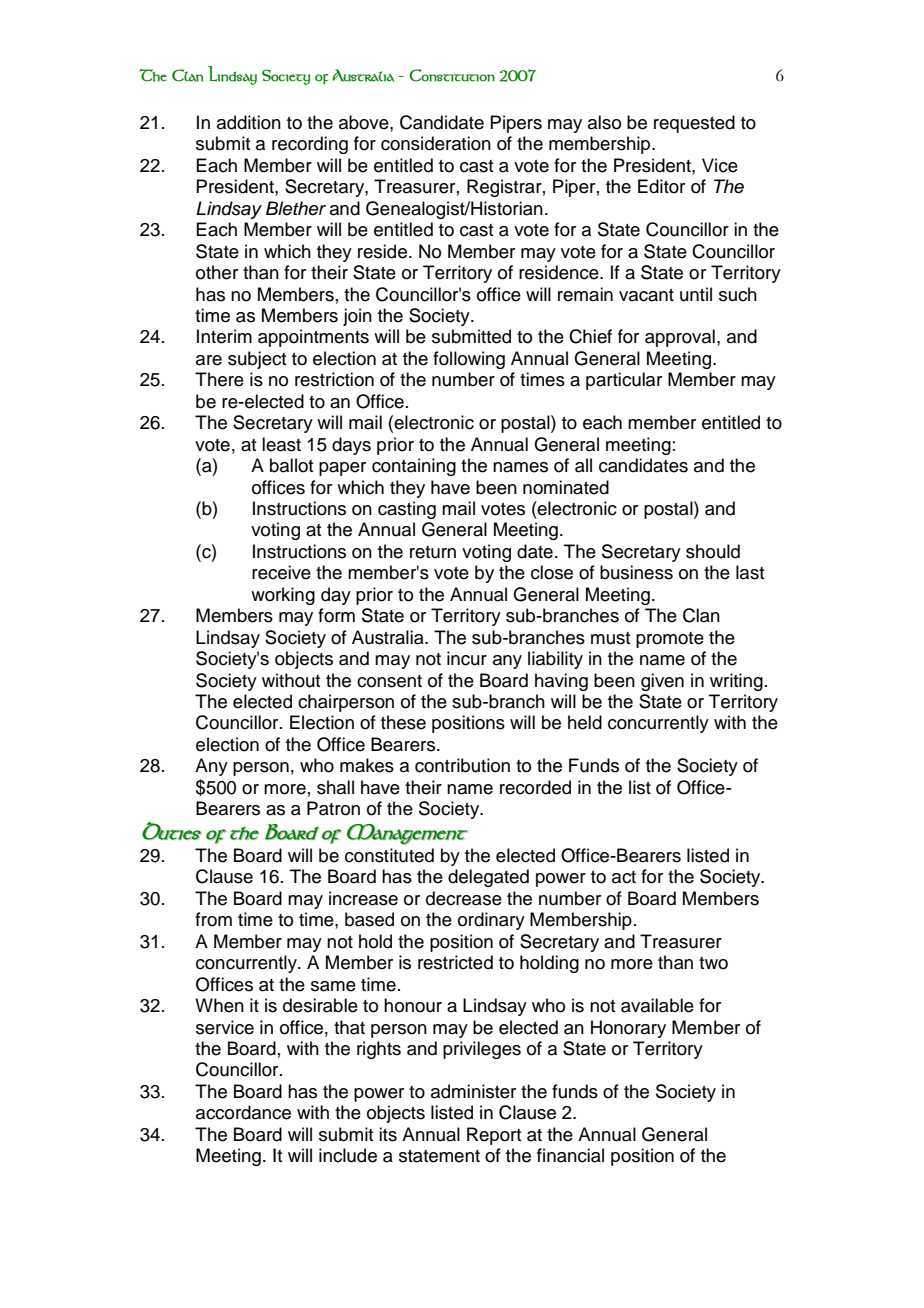 This screenshot has height=1308, width=924. What do you see at coordinates (670, 640) in the screenshot?
I see `promote` at bounding box center [670, 640].
